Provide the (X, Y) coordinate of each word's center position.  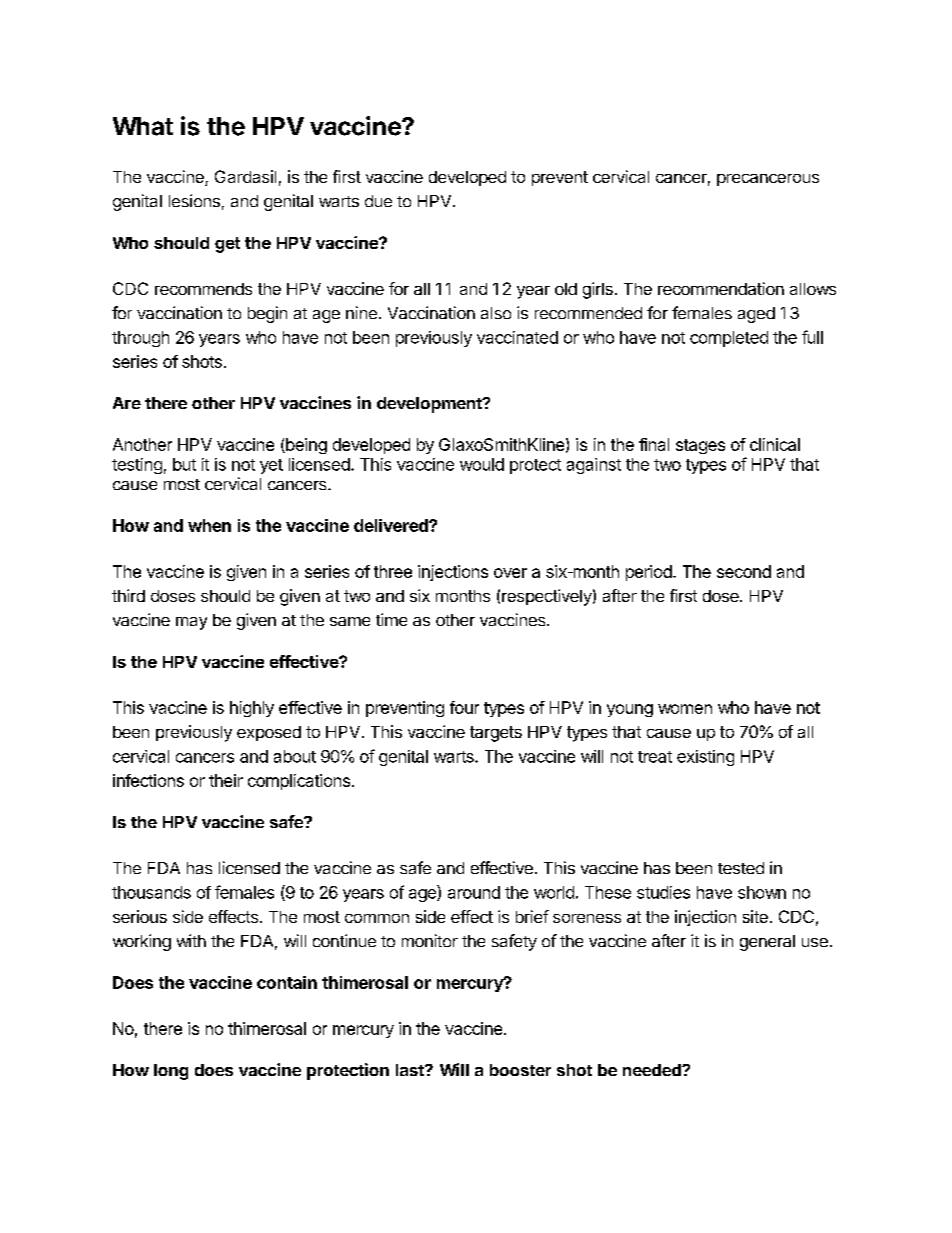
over (510, 573)
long (171, 1072)
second (744, 571)
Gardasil (245, 176)
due (378, 201)
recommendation (721, 288)
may (191, 623)
